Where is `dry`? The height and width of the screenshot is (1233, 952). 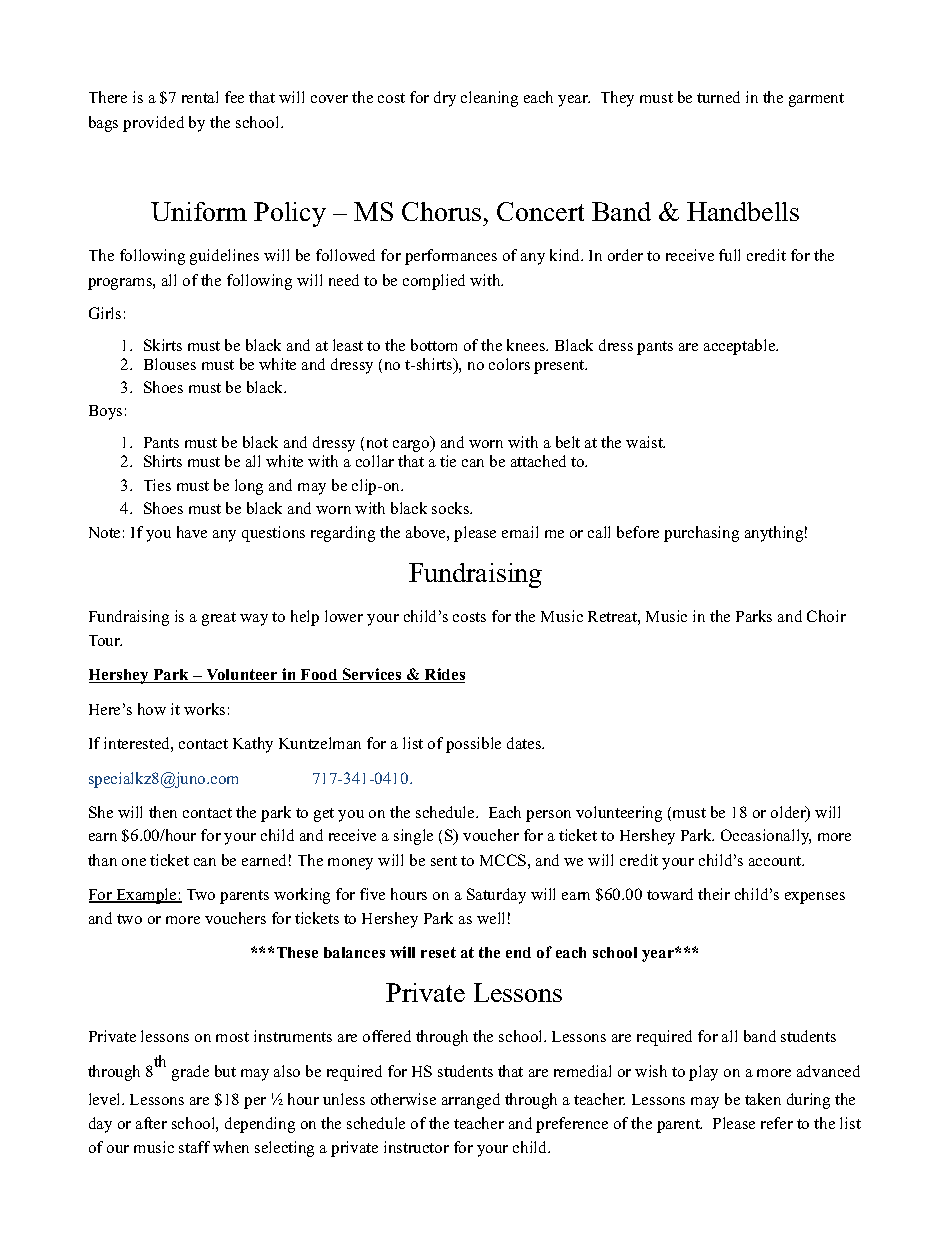 dry is located at coordinates (445, 99).
